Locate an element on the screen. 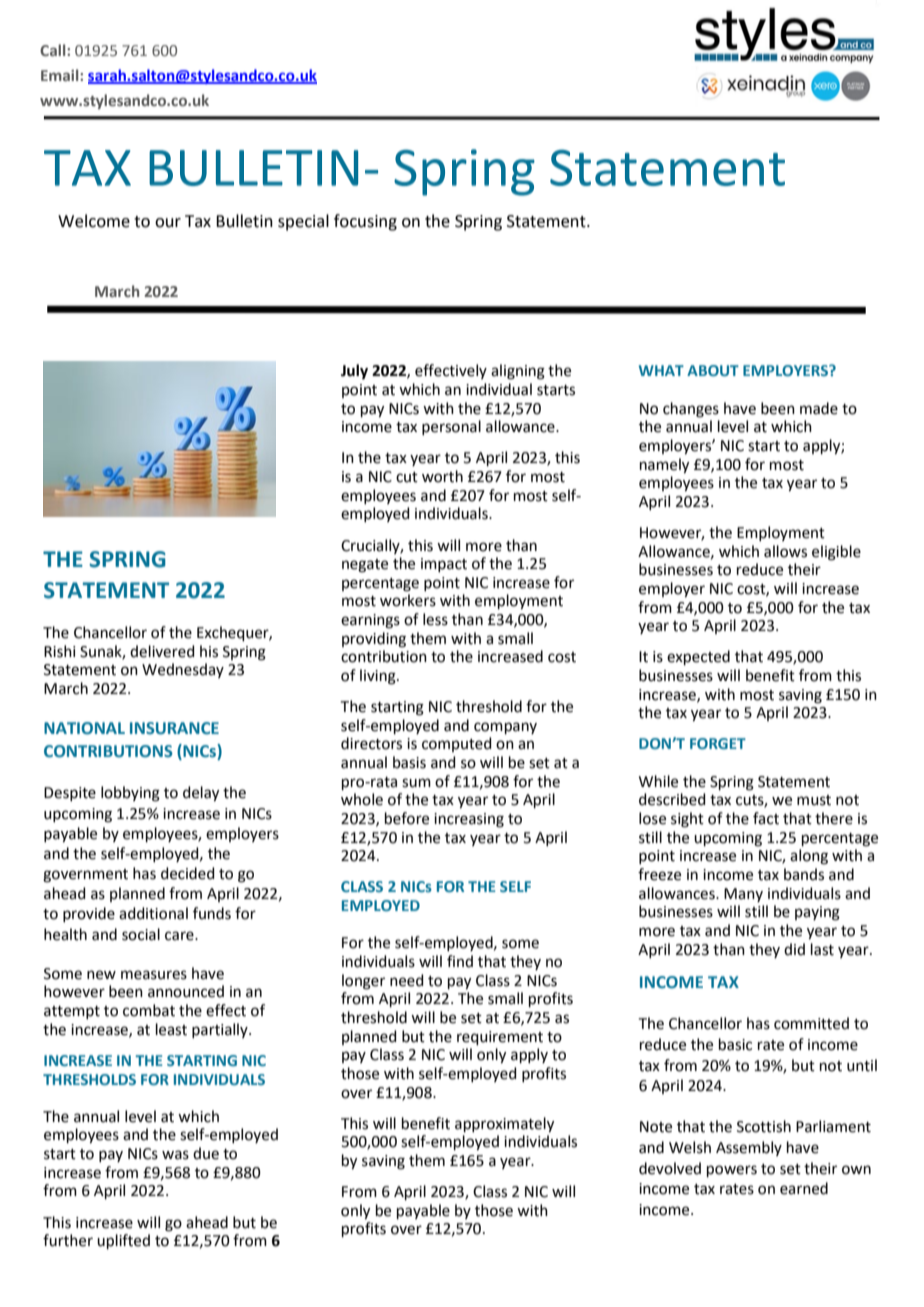 The height and width of the screenshot is (1307, 924). earned is located at coordinates (804, 1188).
